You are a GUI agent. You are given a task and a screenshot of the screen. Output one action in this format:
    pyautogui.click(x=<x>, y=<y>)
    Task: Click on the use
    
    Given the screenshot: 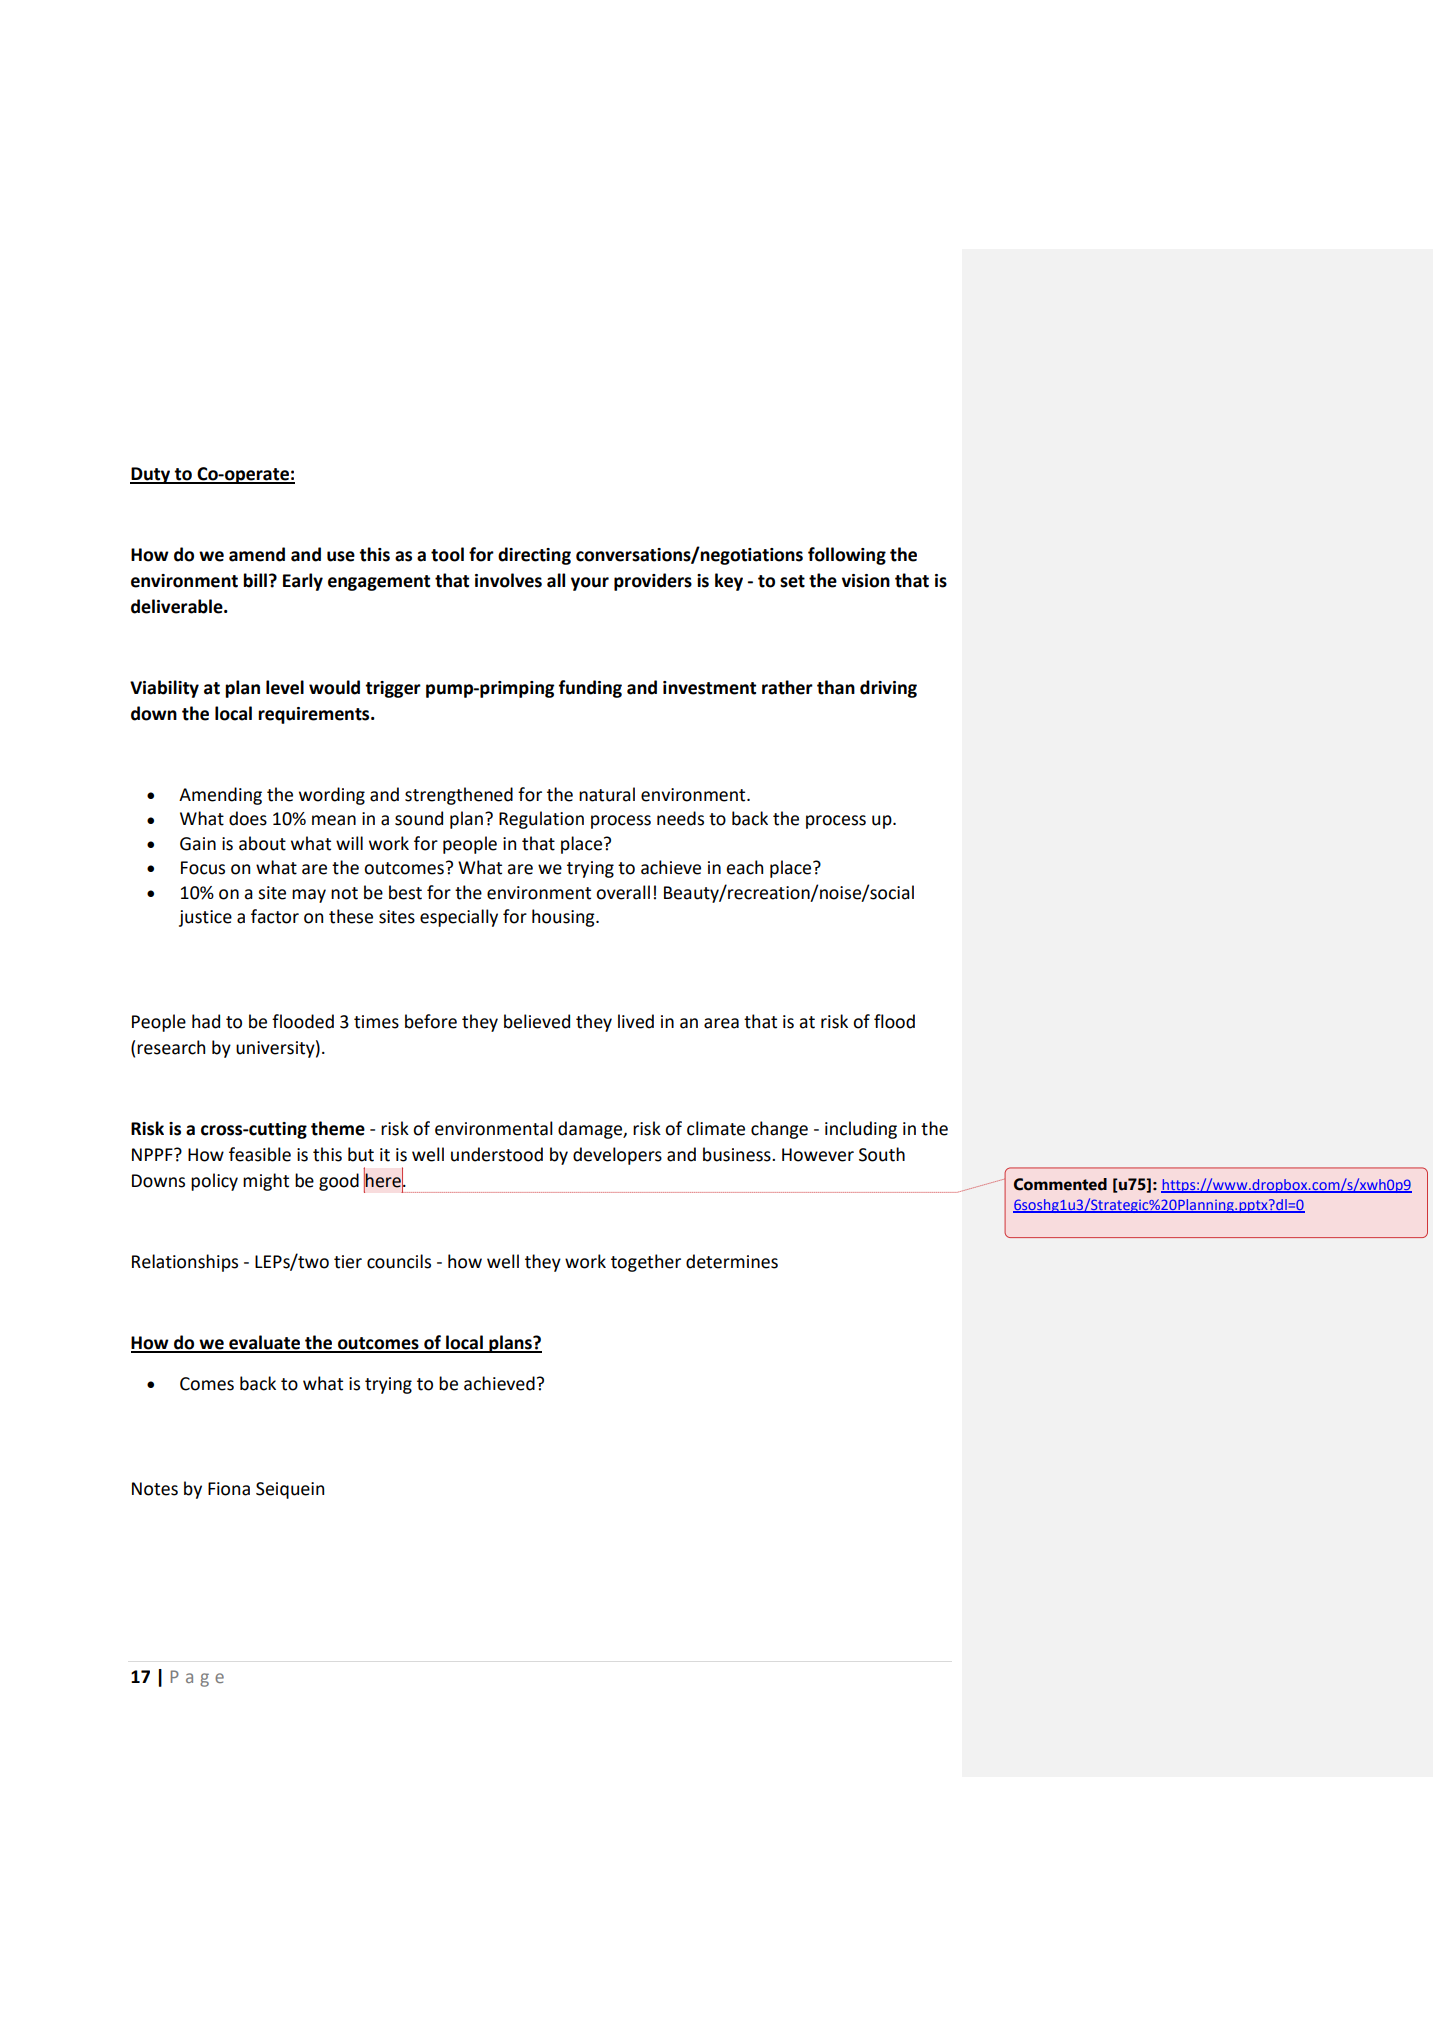 What is the action you would take?
    pyautogui.click(x=341, y=556)
